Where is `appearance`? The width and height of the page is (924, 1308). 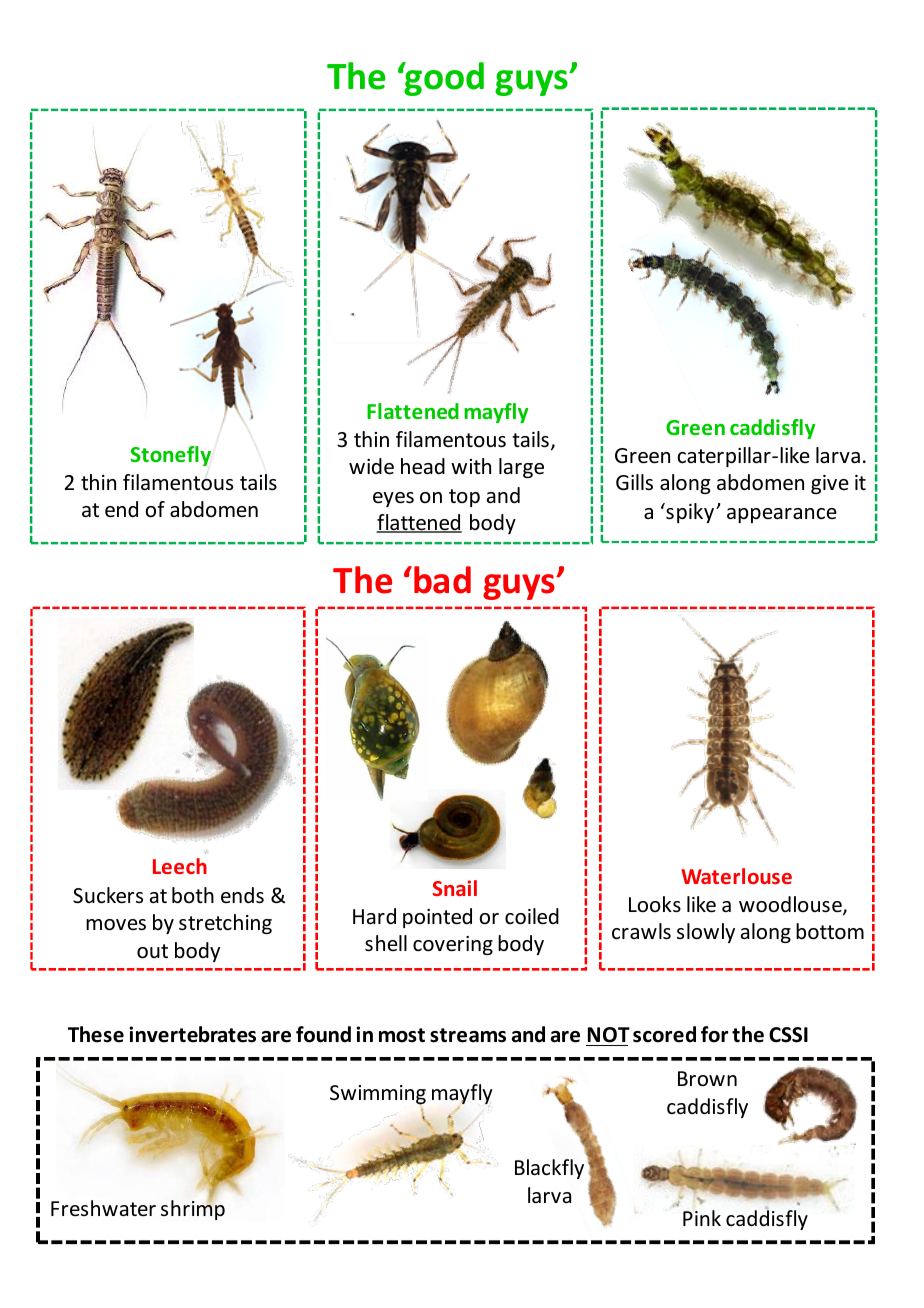 appearance is located at coordinates (782, 515).
